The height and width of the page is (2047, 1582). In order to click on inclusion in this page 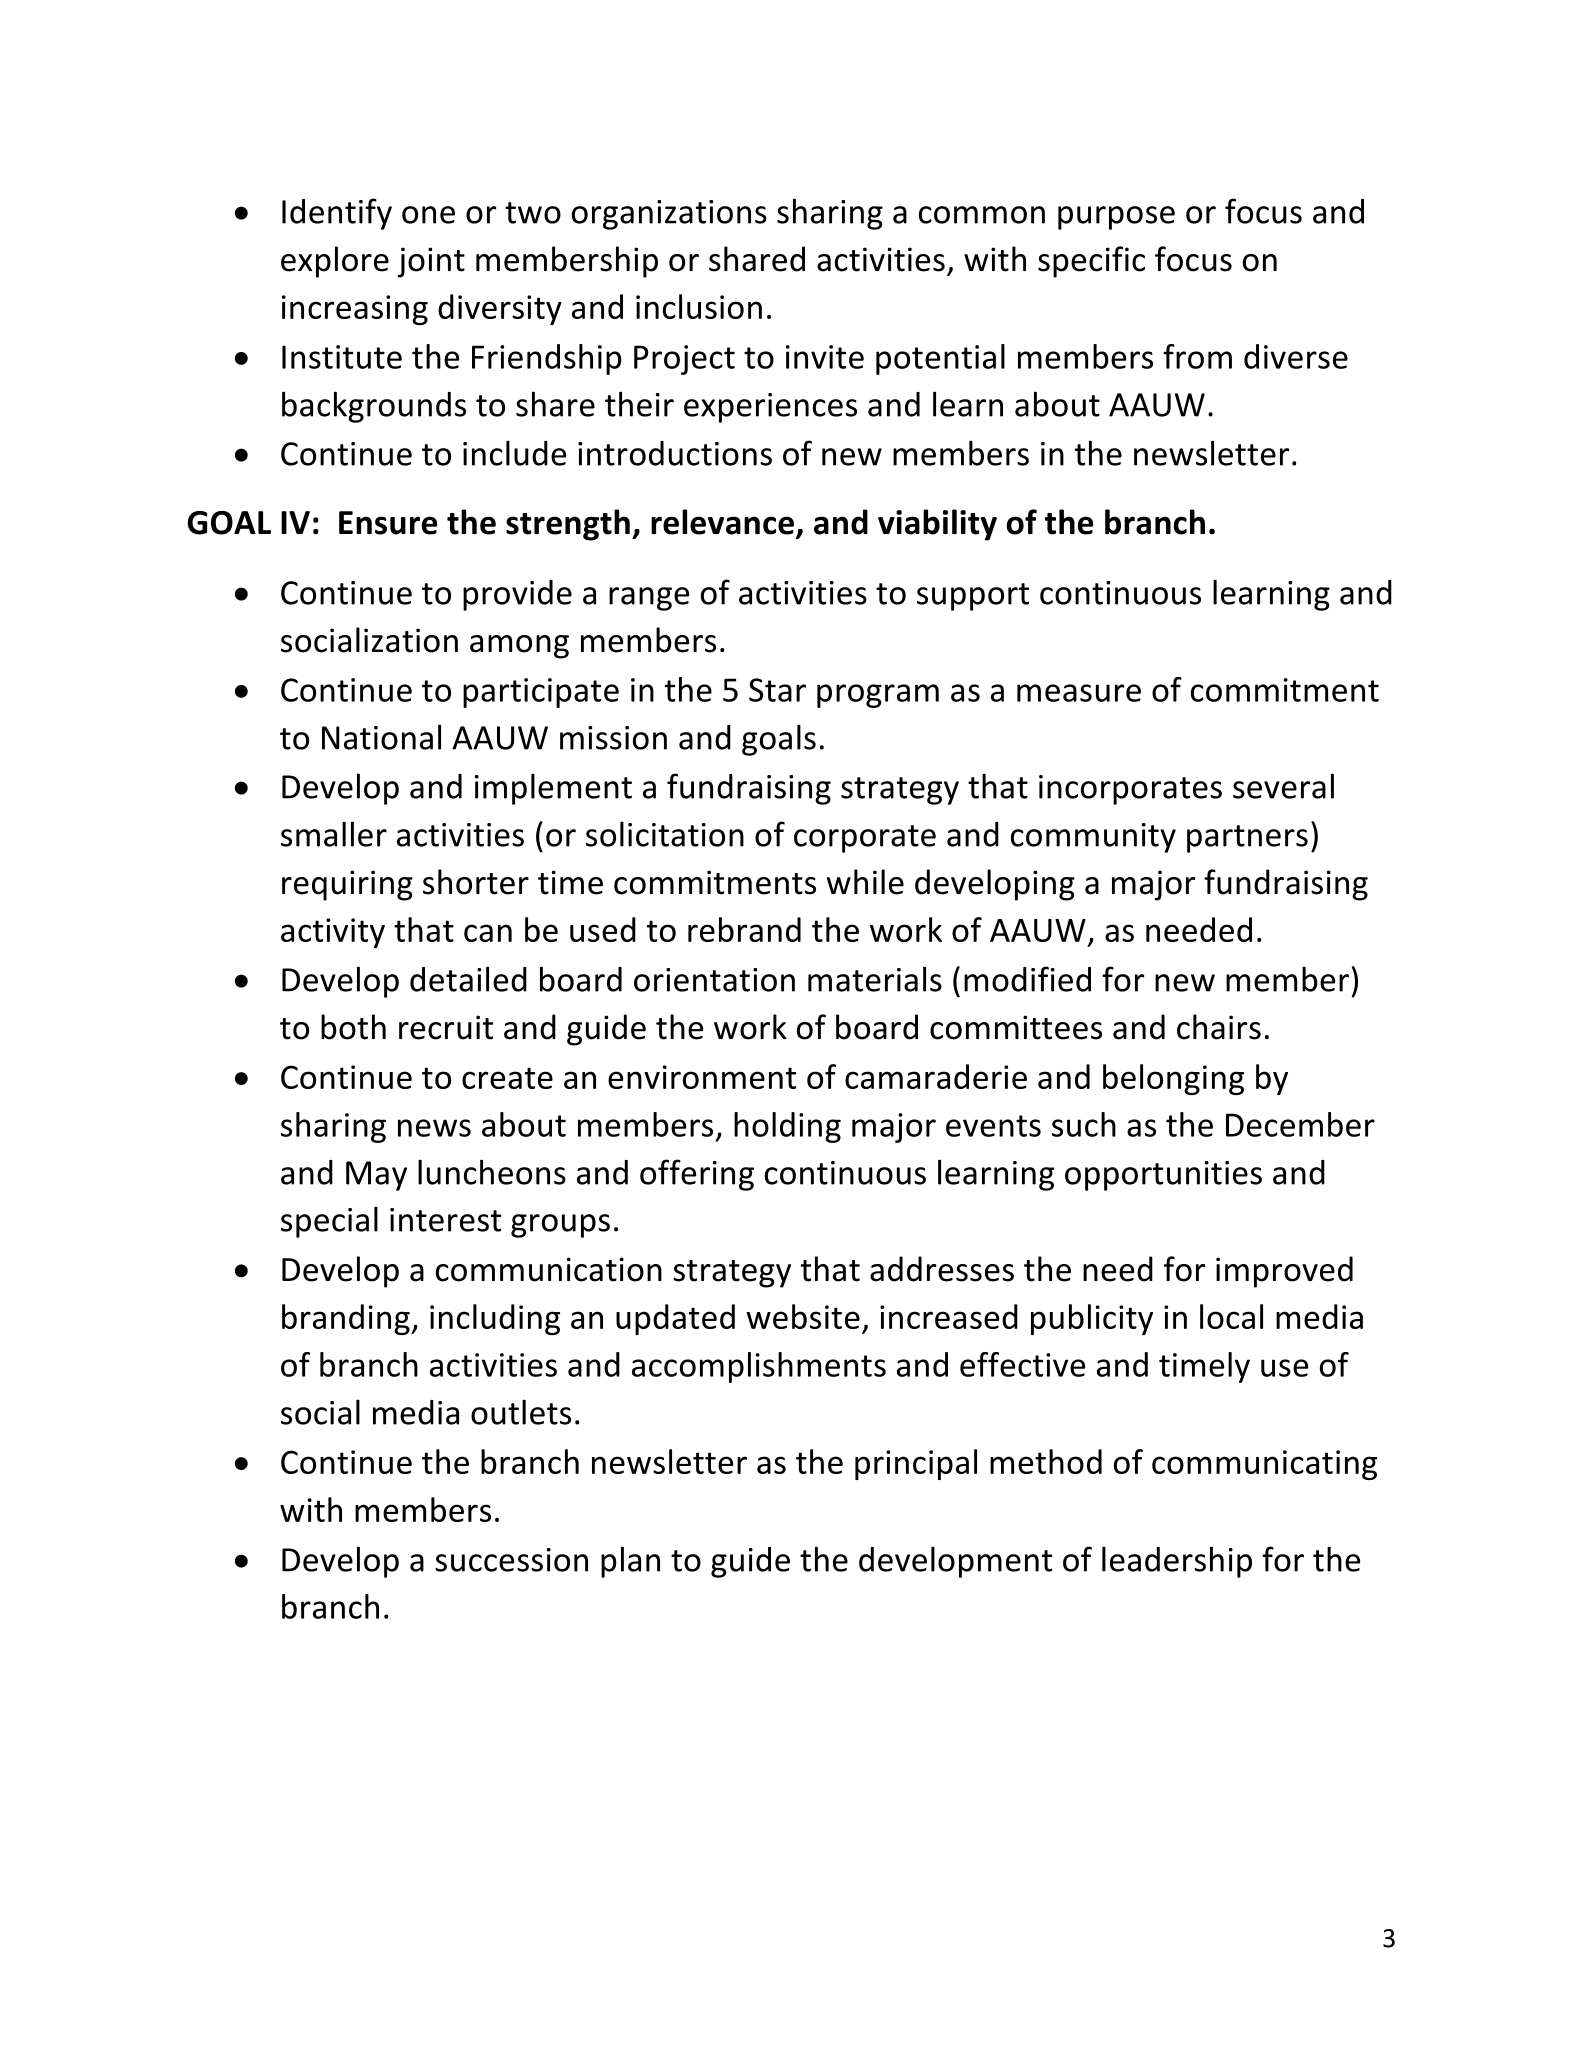, I will do `click(699, 306)`.
